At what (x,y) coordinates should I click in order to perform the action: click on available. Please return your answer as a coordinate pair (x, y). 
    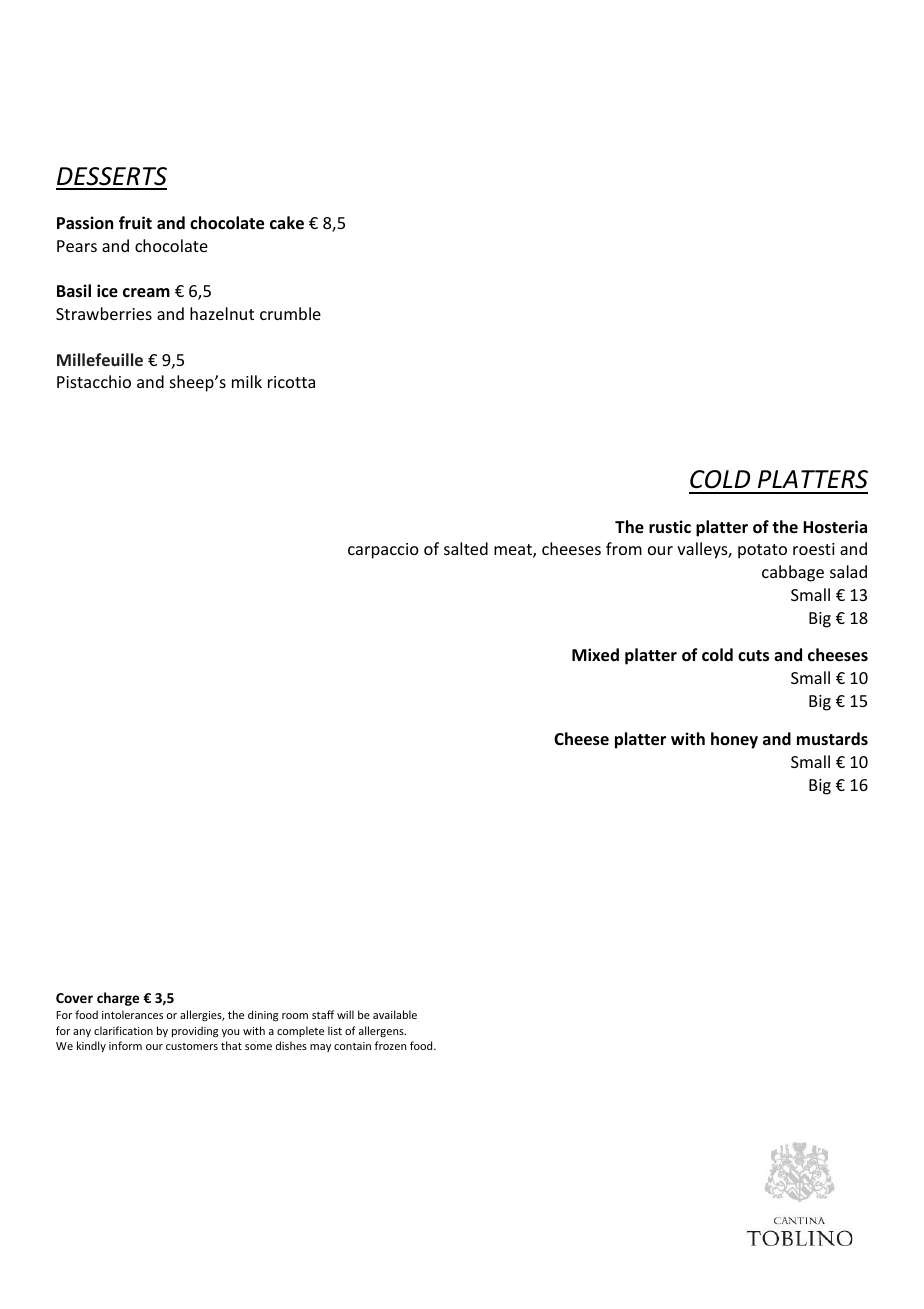
    Looking at the image, I should click on (395, 1014).
